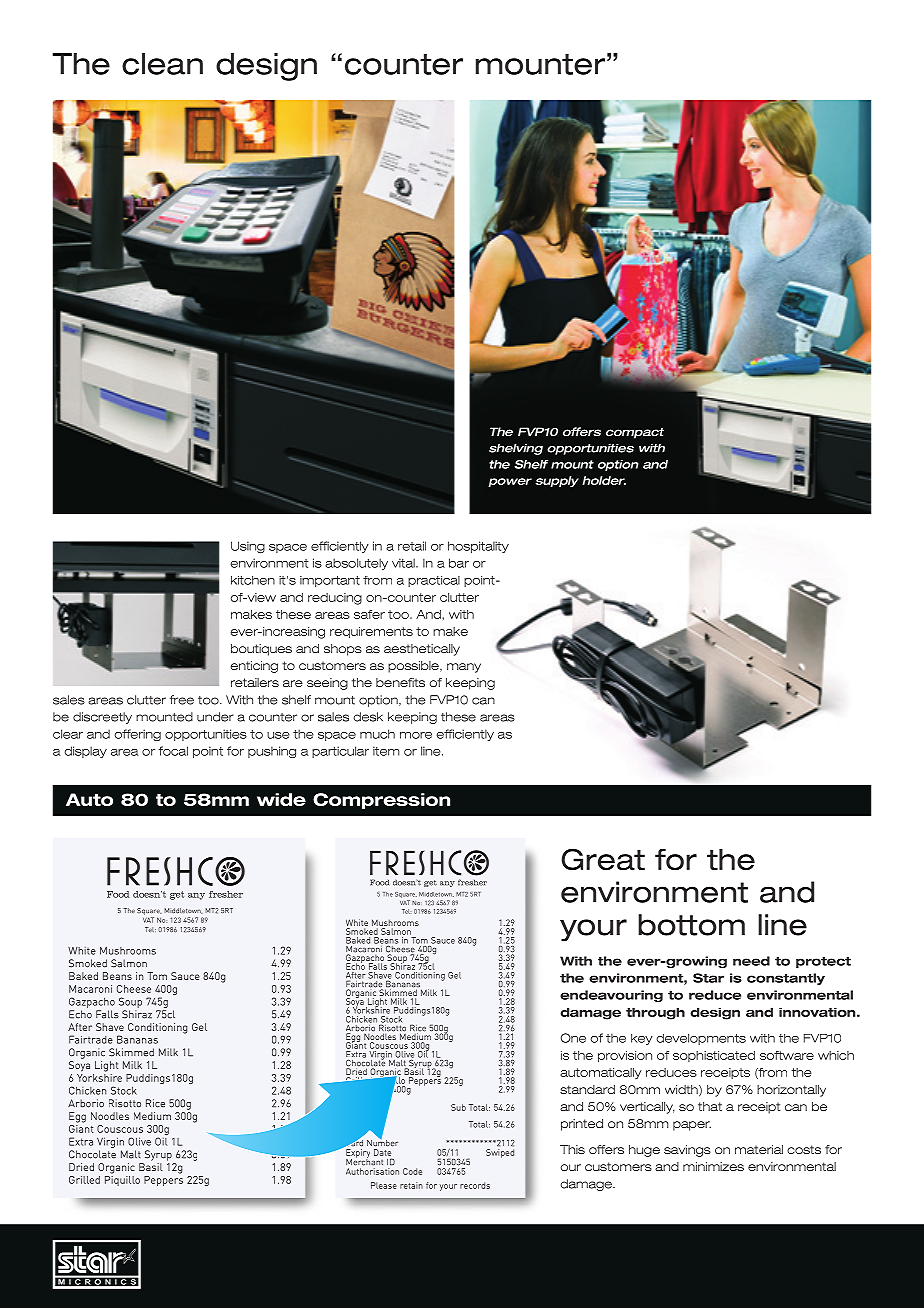 The height and width of the page is (1308, 924). I want to click on Authorisation, so click(372, 1171).
